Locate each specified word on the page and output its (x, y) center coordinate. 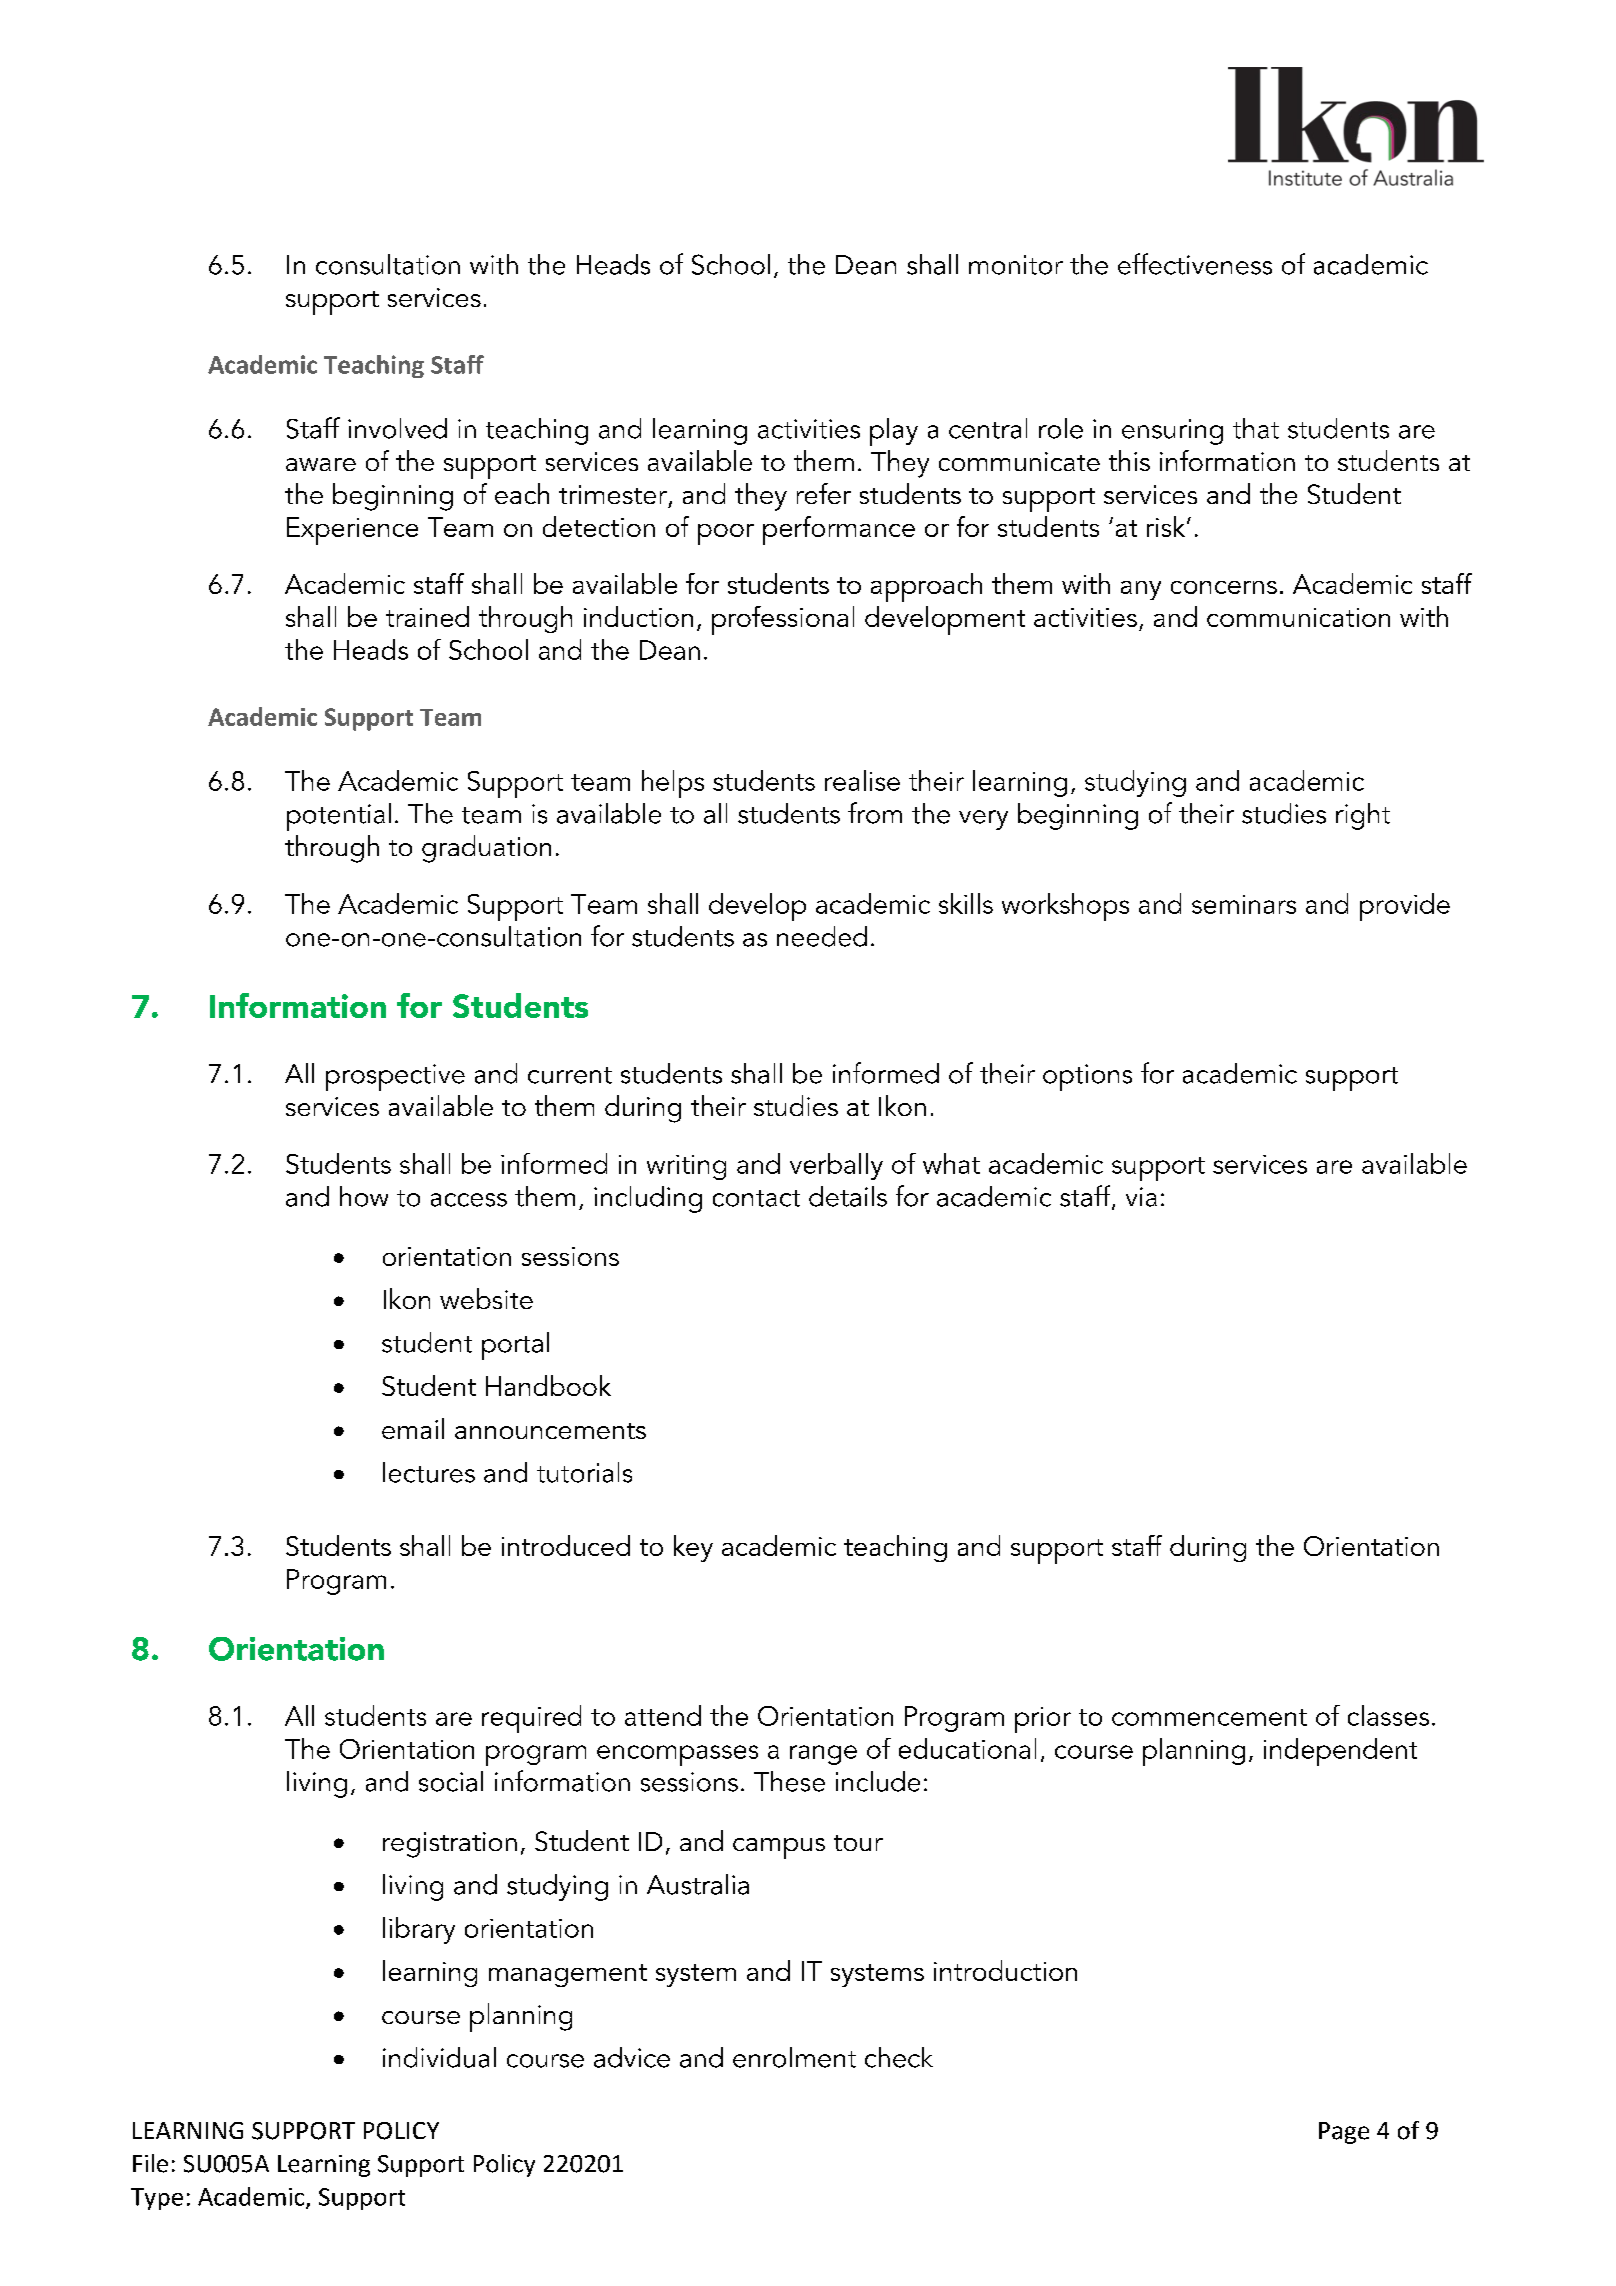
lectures (429, 1472)
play (894, 432)
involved (397, 428)
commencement (1209, 1717)
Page (1344, 2133)
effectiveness (1195, 264)
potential (339, 817)
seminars (1244, 904)
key (693, 1548)
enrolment (794, 2057)
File (150, 2163)
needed (822, 936)
